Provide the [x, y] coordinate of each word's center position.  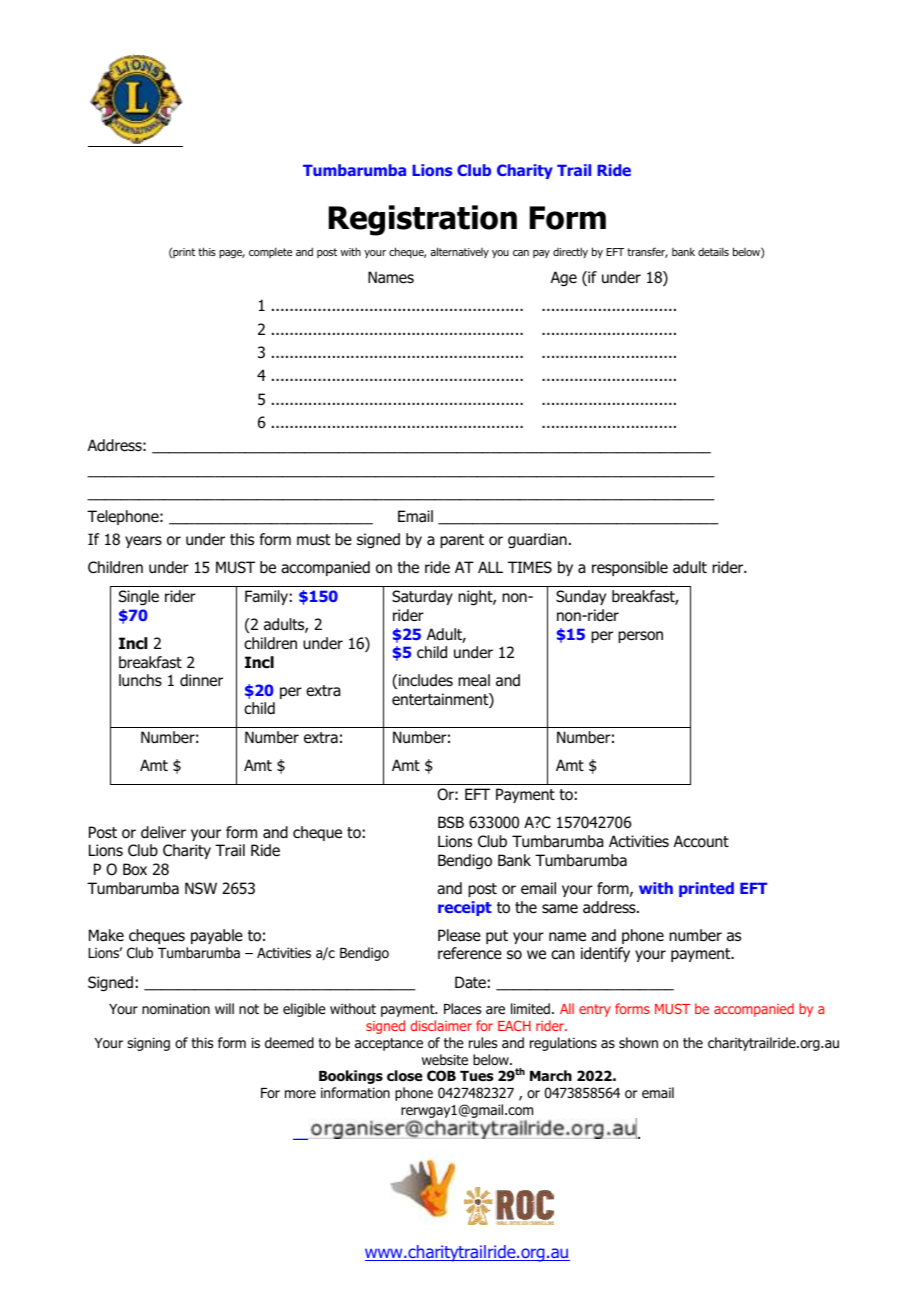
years [143, 542]
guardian [537, 541]
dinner [201, 680]
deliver [163, 832]
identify [605, 954]
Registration [423, 220]
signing [148, 1044]
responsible [630, 568]
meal [474, 680]
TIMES [530, 567]
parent [462, 541]
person [640, 637]
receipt [465, 908]
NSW [201, 888]
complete [270, 252]
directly [570, 252]
